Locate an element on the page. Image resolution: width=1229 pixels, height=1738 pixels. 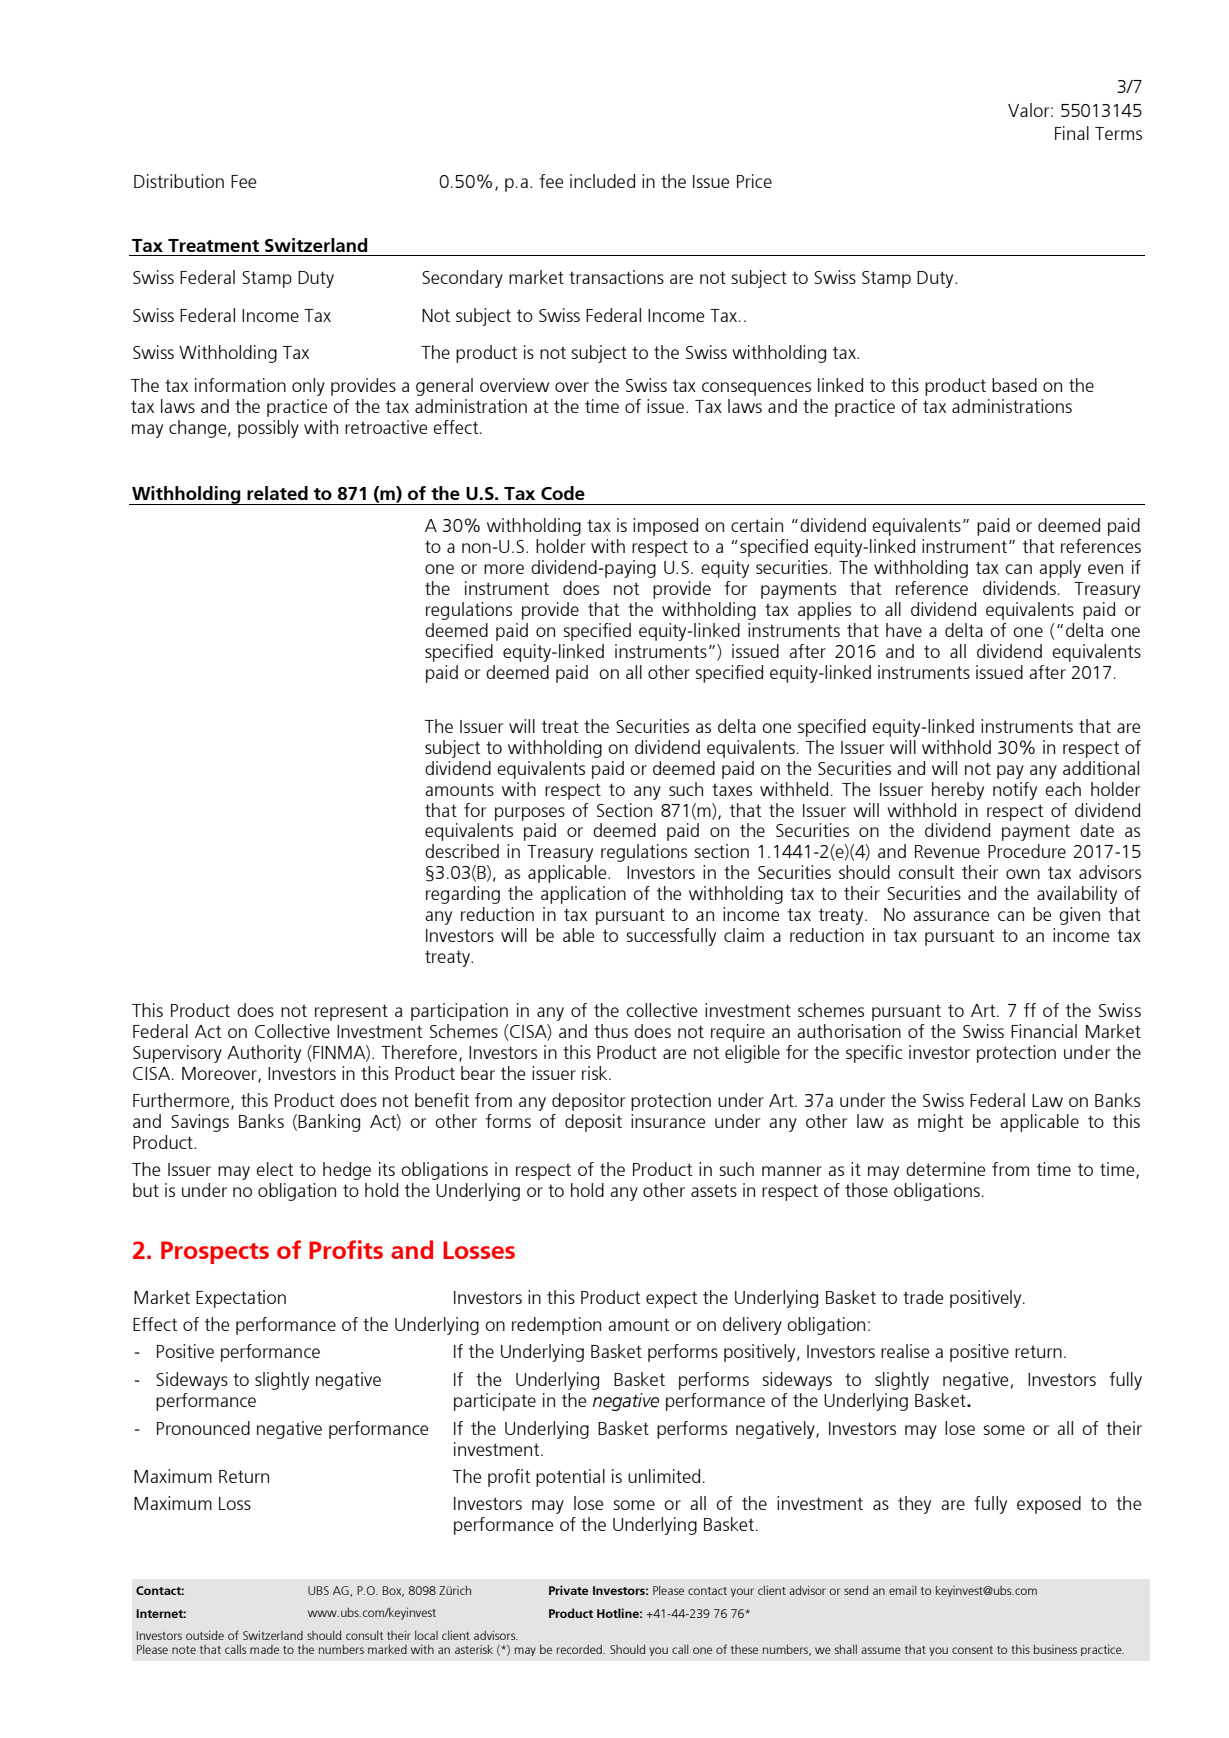
represent is located at coordinates (351, 1012).
